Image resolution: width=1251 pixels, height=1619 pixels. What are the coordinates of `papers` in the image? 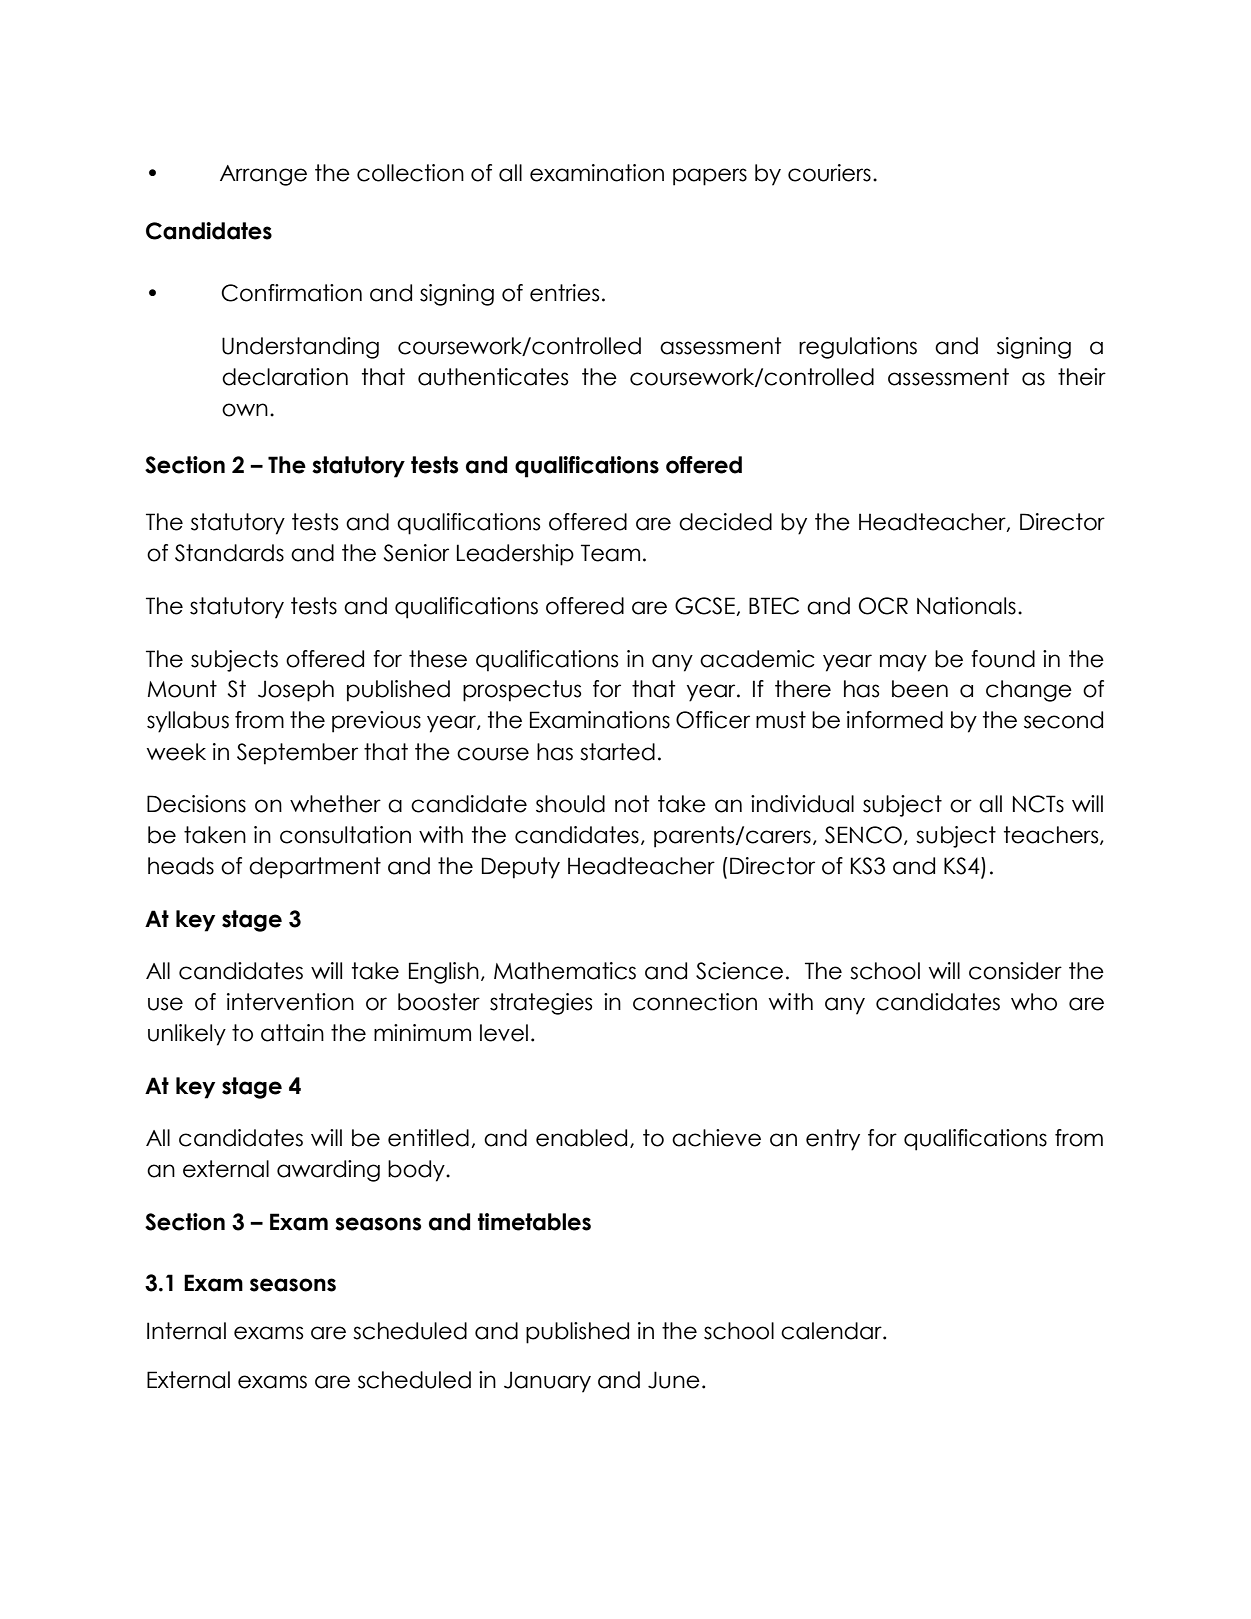 It's located at (710, 177).
